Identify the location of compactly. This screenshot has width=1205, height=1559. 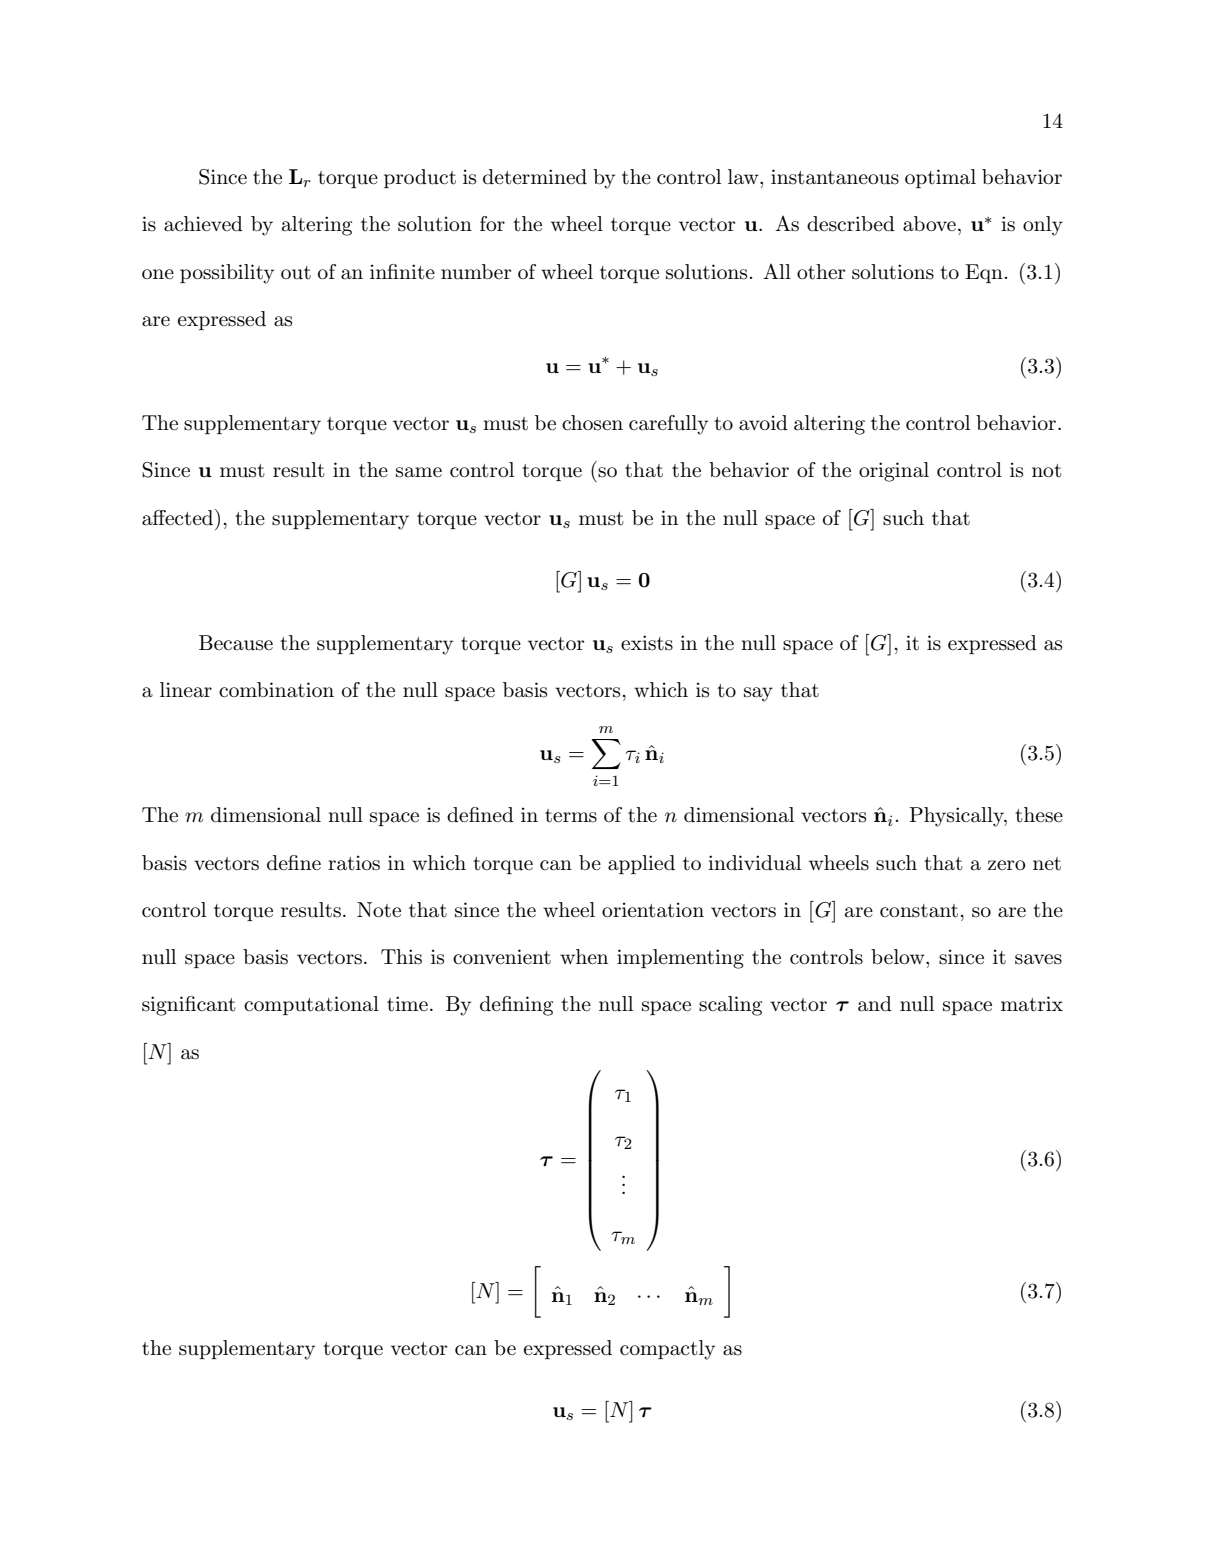
(667, 1350).
